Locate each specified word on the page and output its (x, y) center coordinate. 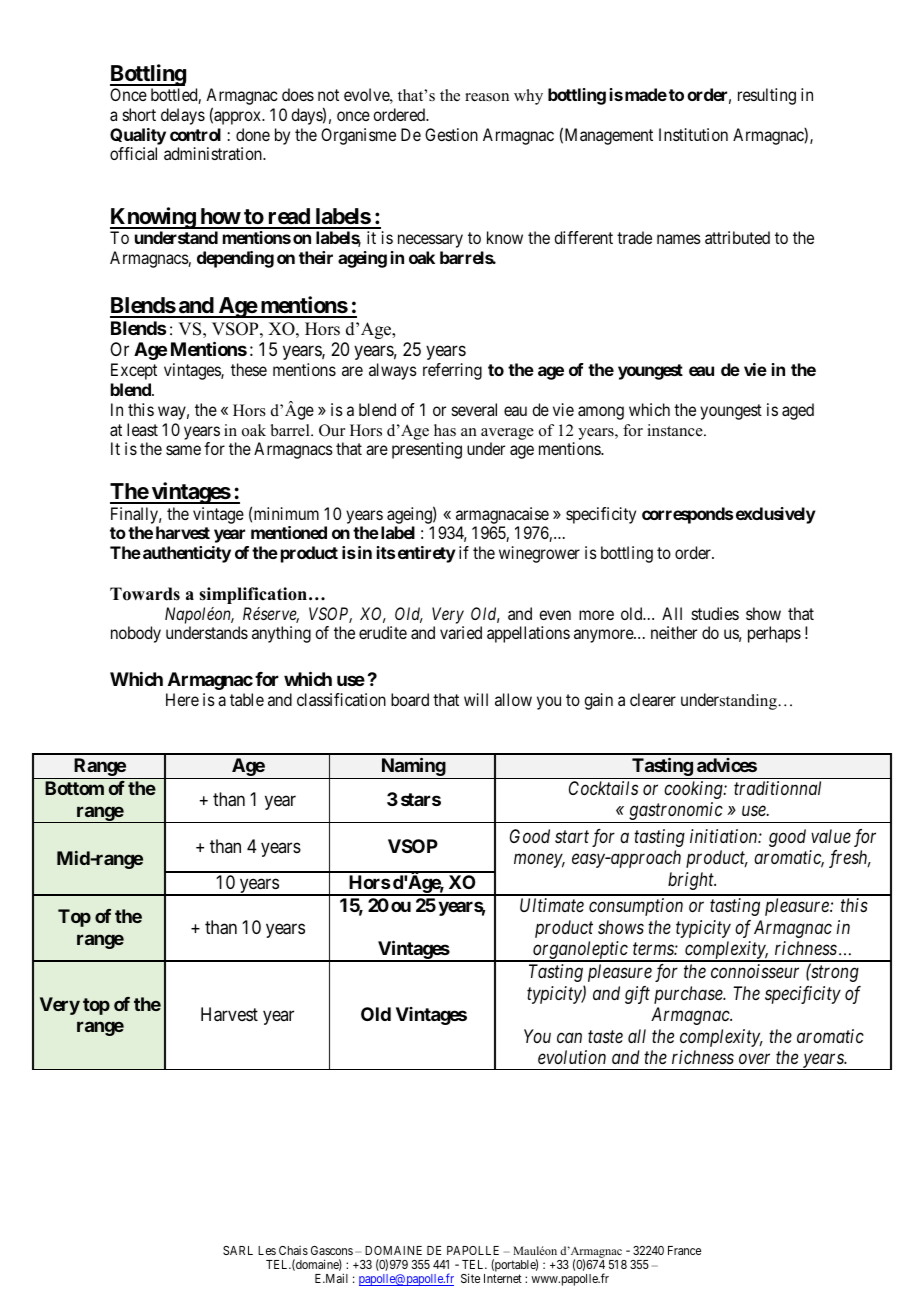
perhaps (774, 634)
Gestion (451, 134)
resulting (767, 96)
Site (470, 1278)
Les (267, 1250)
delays (183, 116)
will (476, 699)
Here (182, 699)
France (684, 1250)
